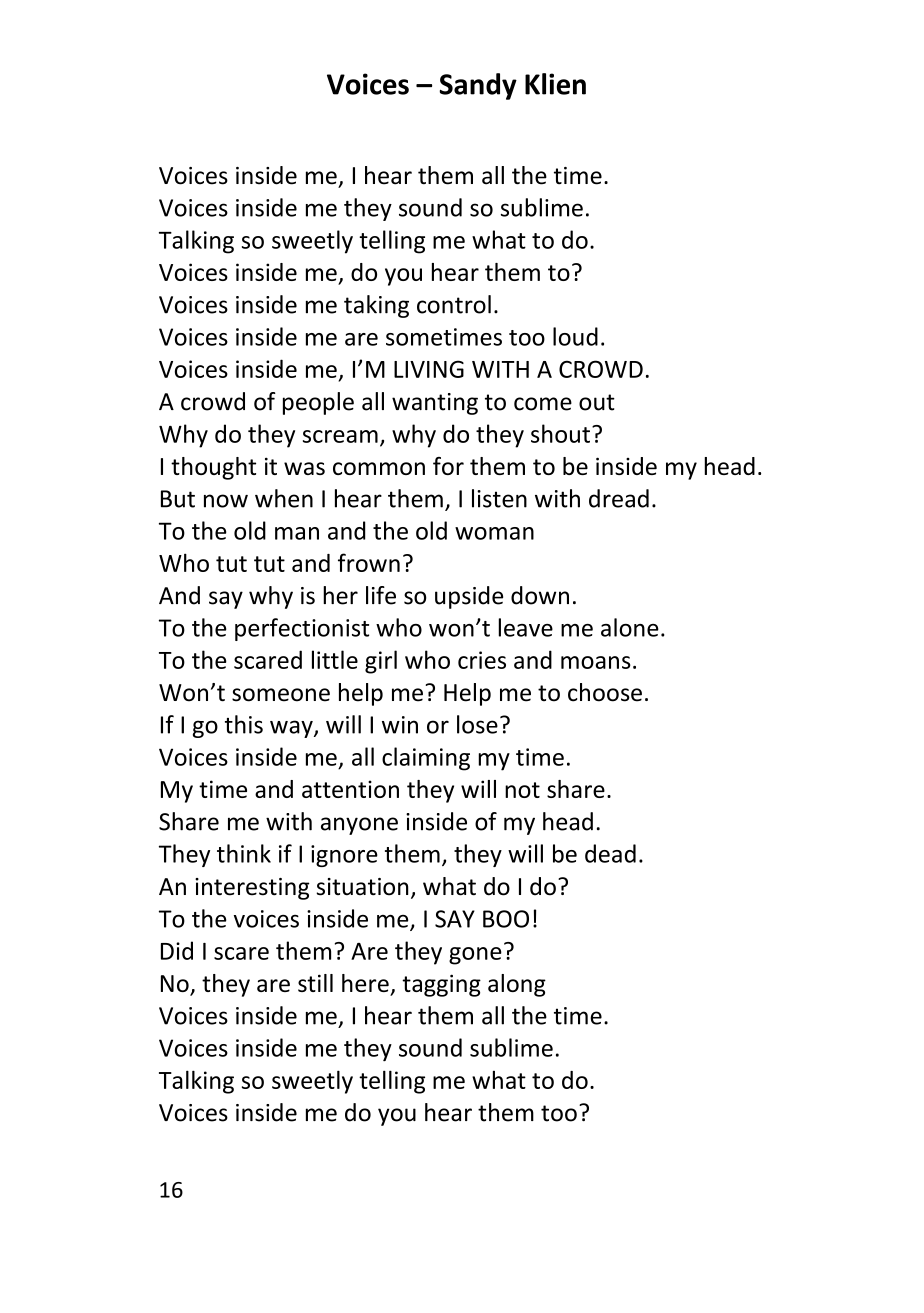  Describe the element at coordinates (517, 985) in the screenshot. I see `along` at that location.
